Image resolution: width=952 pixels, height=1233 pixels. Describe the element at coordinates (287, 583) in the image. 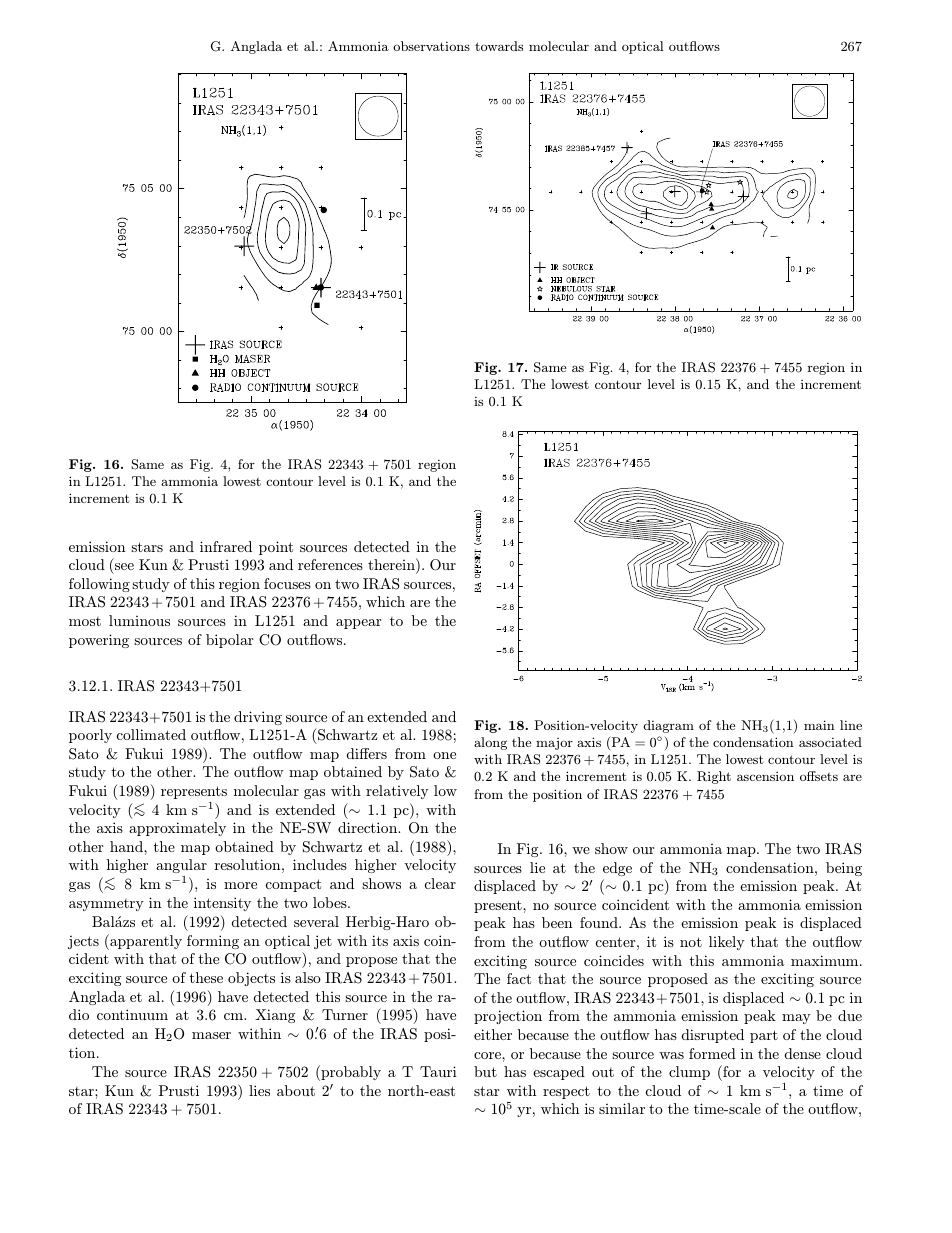

I see `focuses` at that location.
